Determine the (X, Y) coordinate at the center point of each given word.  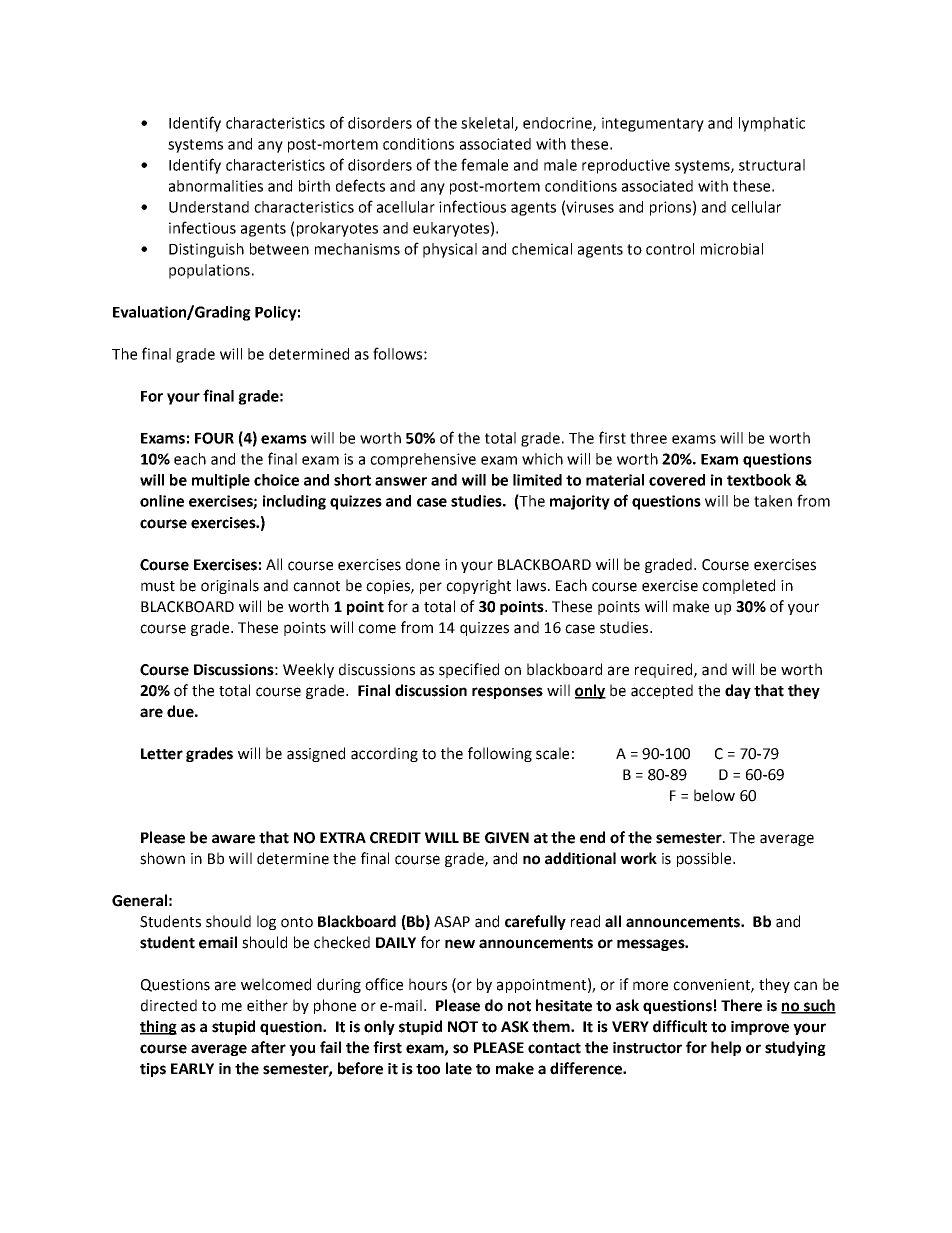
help (726, 1048)
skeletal (488, 124)
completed (738, 586)
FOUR (214, 438)
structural (772, 165)
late (459, 1068)
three (648, 438)
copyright (478, 586)
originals (230, 586)
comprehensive (423, 460)
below (714, 795)
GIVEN (507, 838)
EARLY (192, 1068)
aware (233, 839)
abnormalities (216, 186)
